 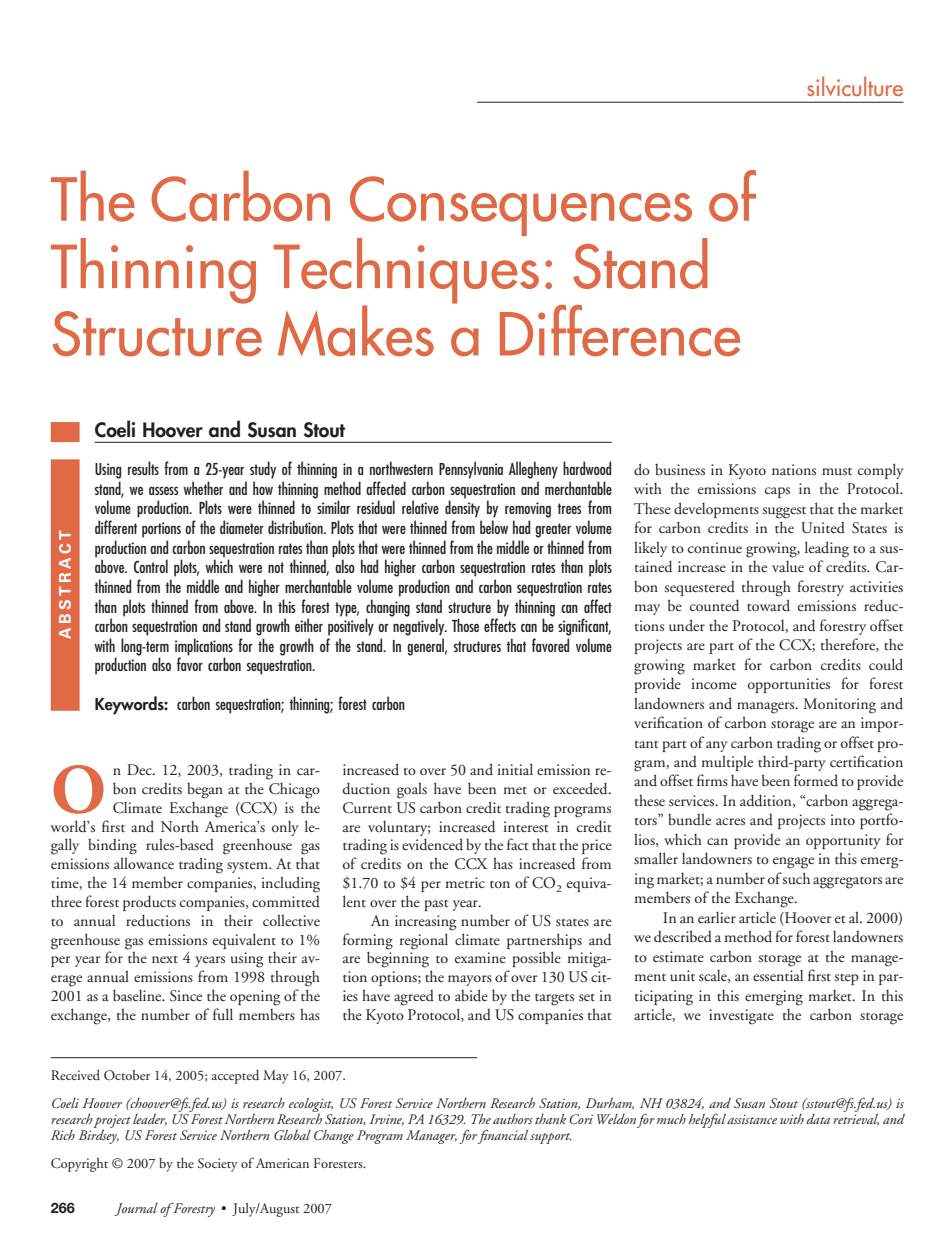 I want to click on examine, so click(x=480, y=957).
